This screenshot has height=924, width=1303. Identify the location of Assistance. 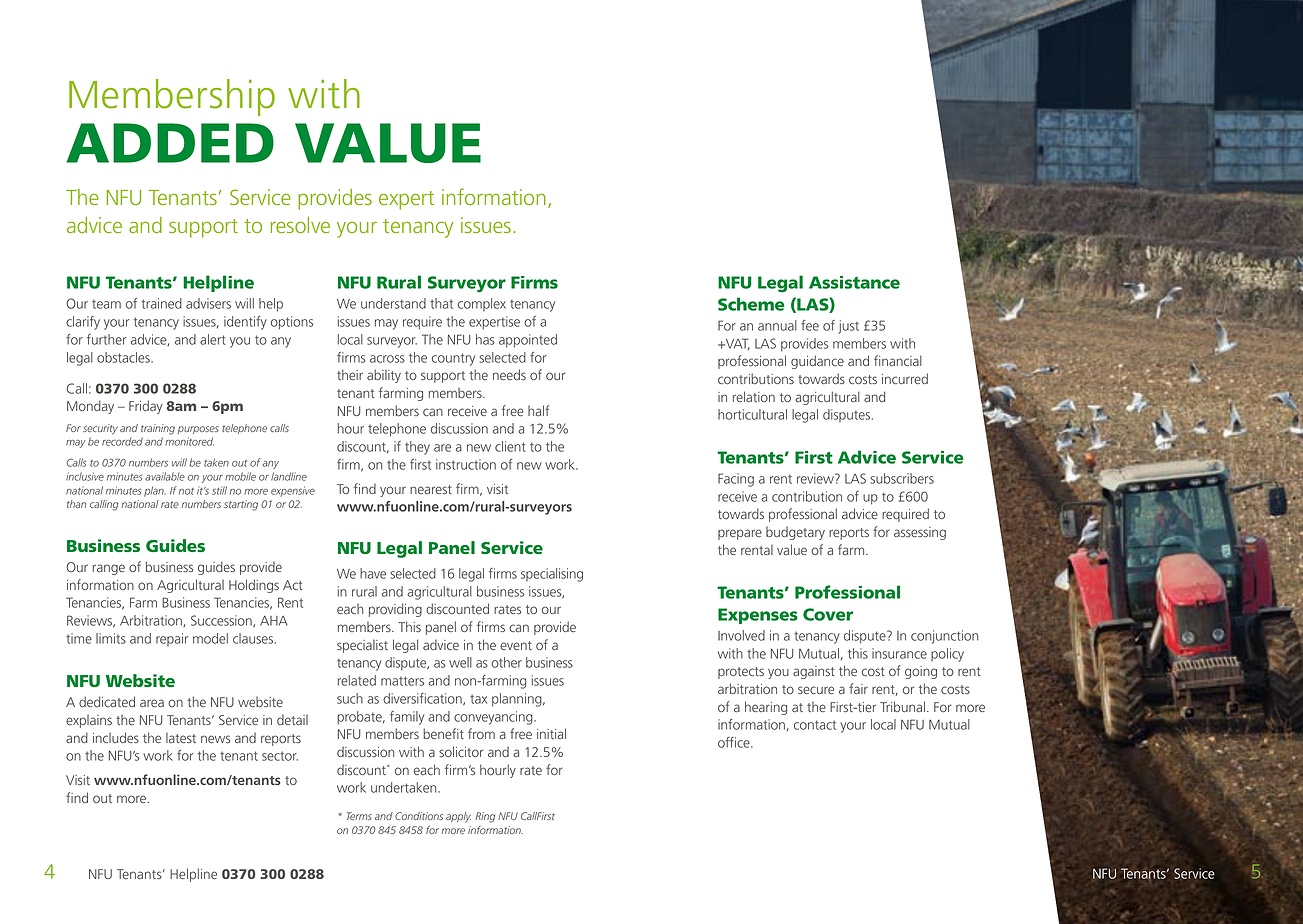
(854, 282).
